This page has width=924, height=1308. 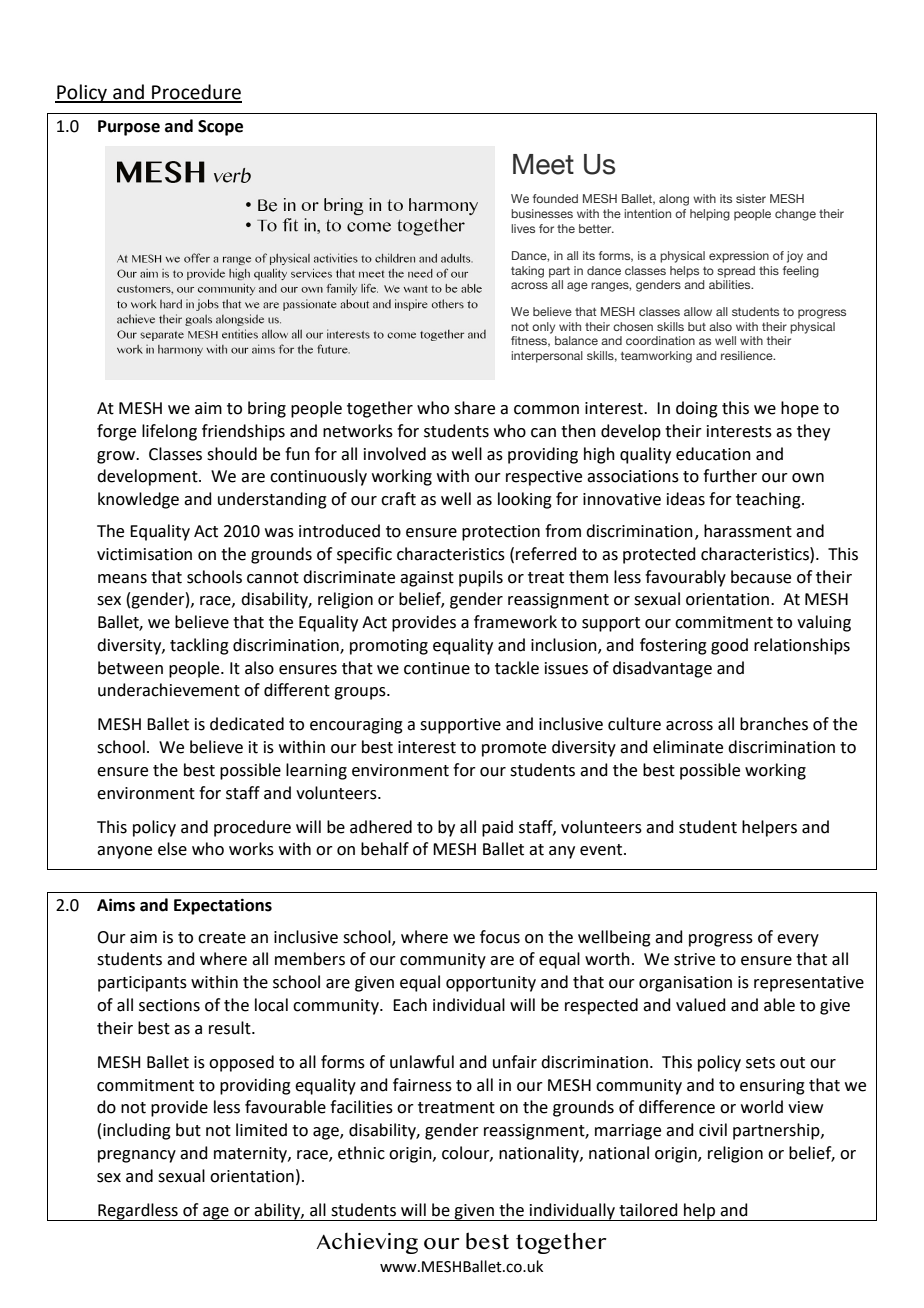 I want to click on paid, so click(x=497, y=828).
